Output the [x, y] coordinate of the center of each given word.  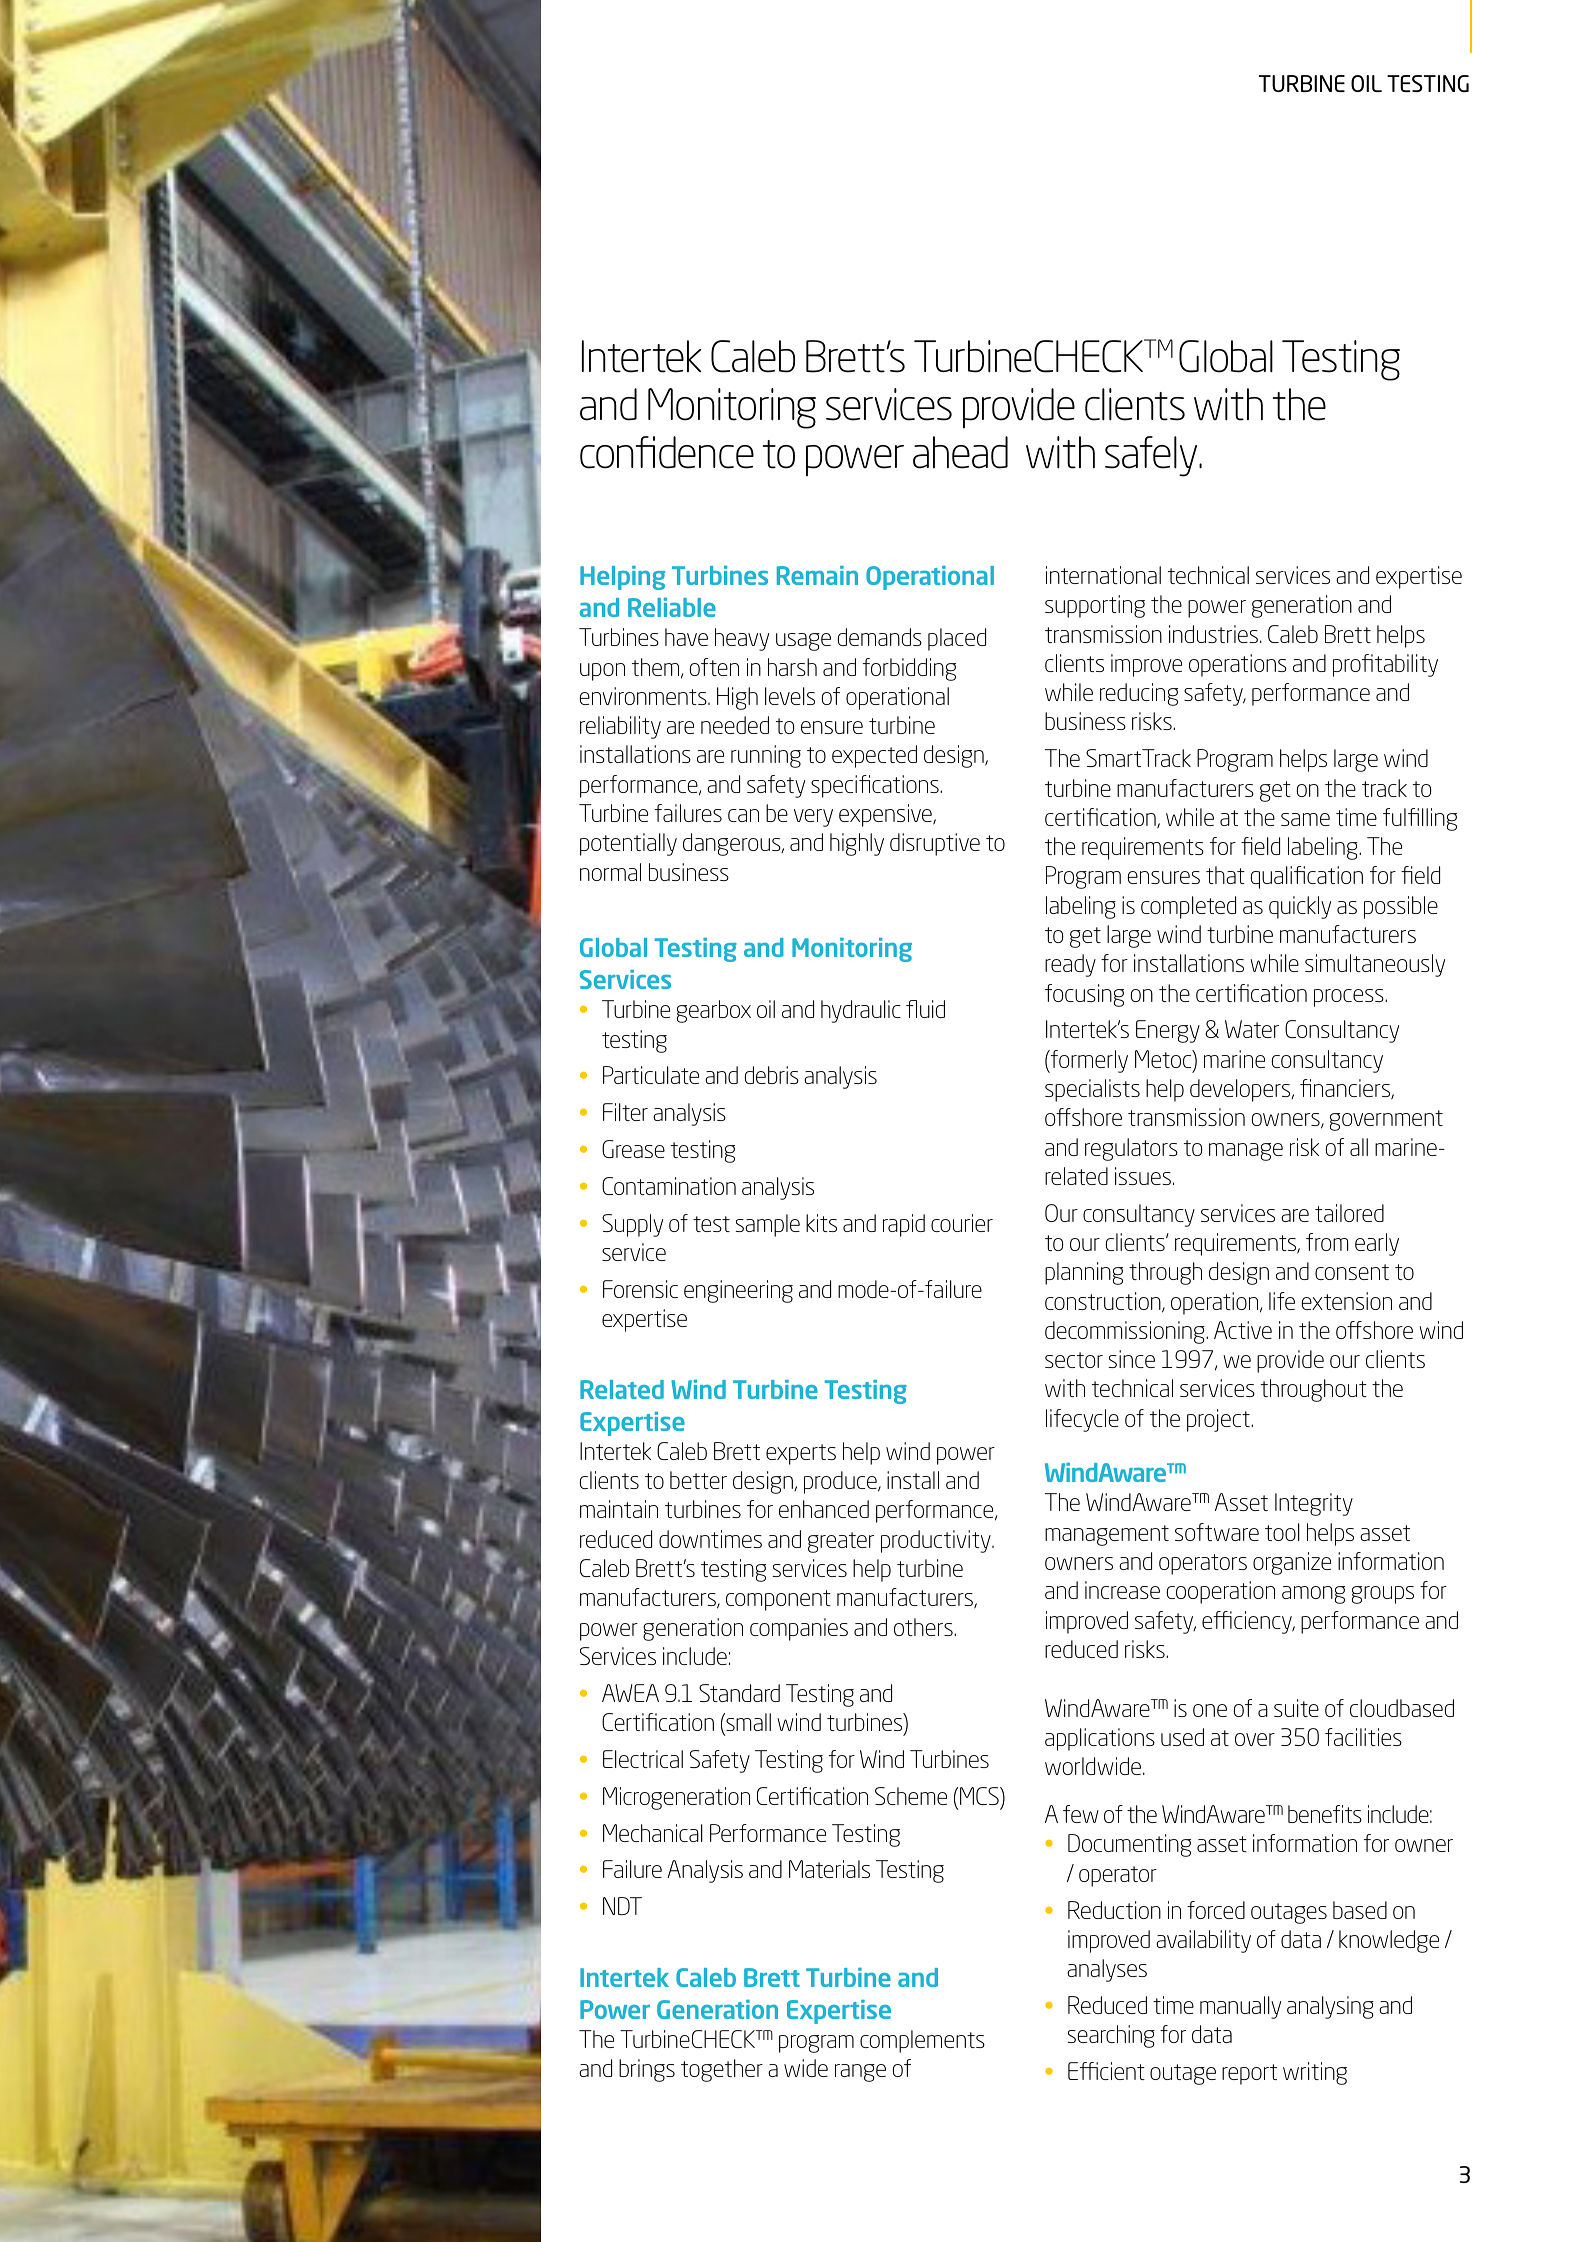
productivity [937, 1541]
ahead [960, 452]
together [722, 2070]
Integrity [1314, 1504]
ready [1070, 965]
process [1350, 998]
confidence [667, 452]
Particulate [651, 1075]
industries [1215, 634]
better [698, 1480]
